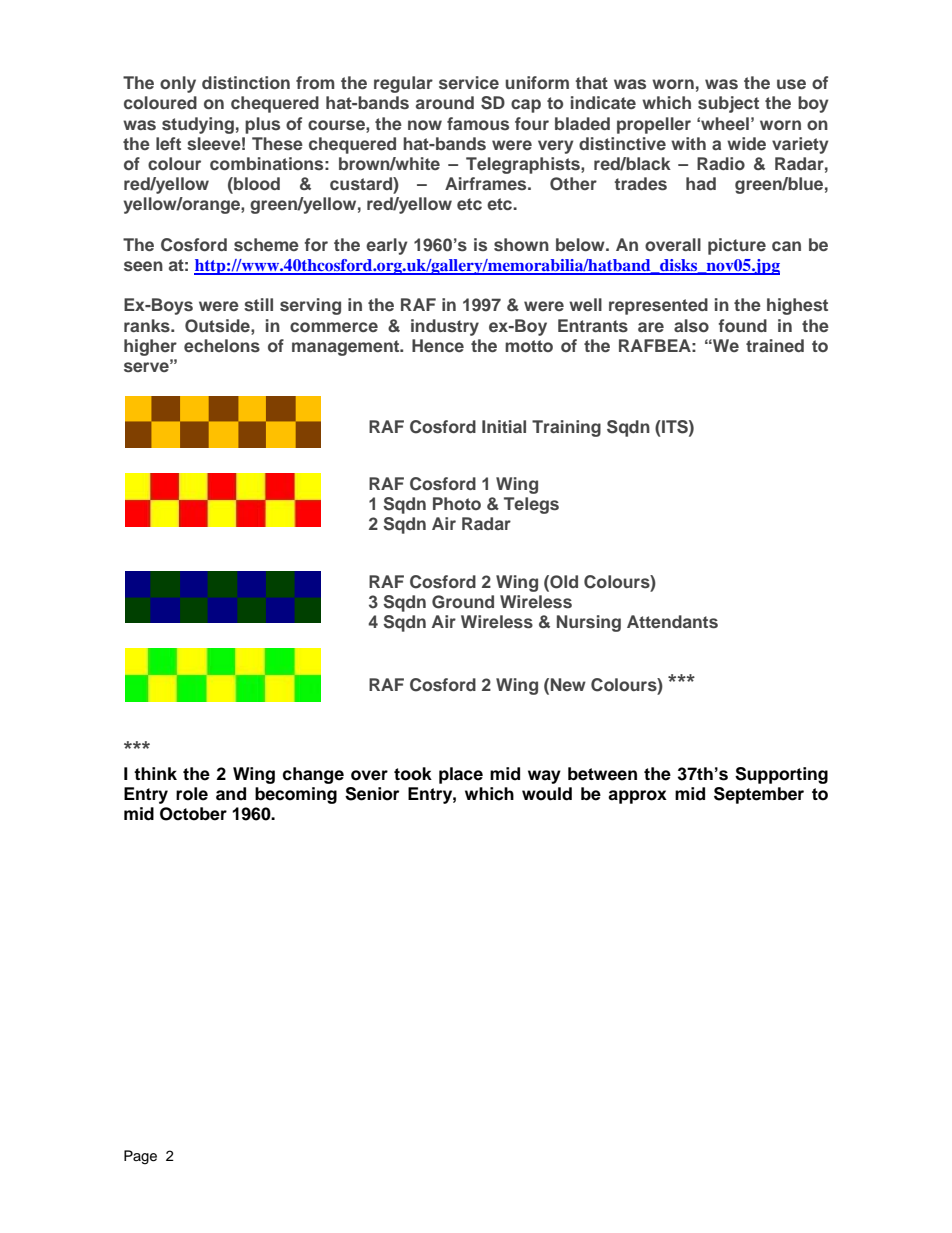 The image size is (952, 1233). I want to click on famous, so click(478, 123).
